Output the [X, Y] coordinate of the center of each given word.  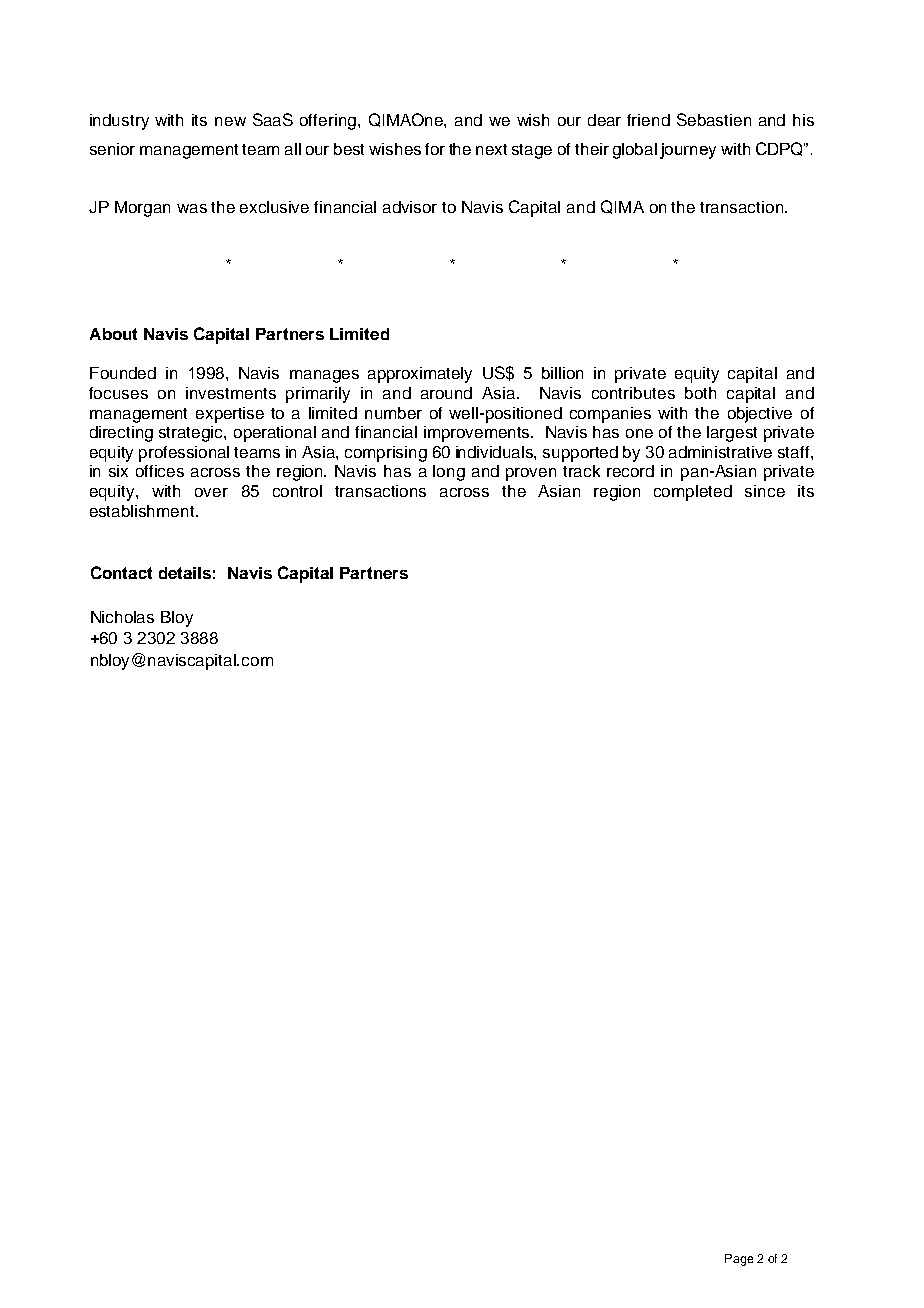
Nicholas [122, 617]
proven [531, 474]
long [449, 473]
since [765, 491]
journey [688, 151]
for [435, 149]
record [630, 471]
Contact [121, 572]
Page [739, 1260]
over [211, 492]
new [230, 121]
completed [693, 493]
